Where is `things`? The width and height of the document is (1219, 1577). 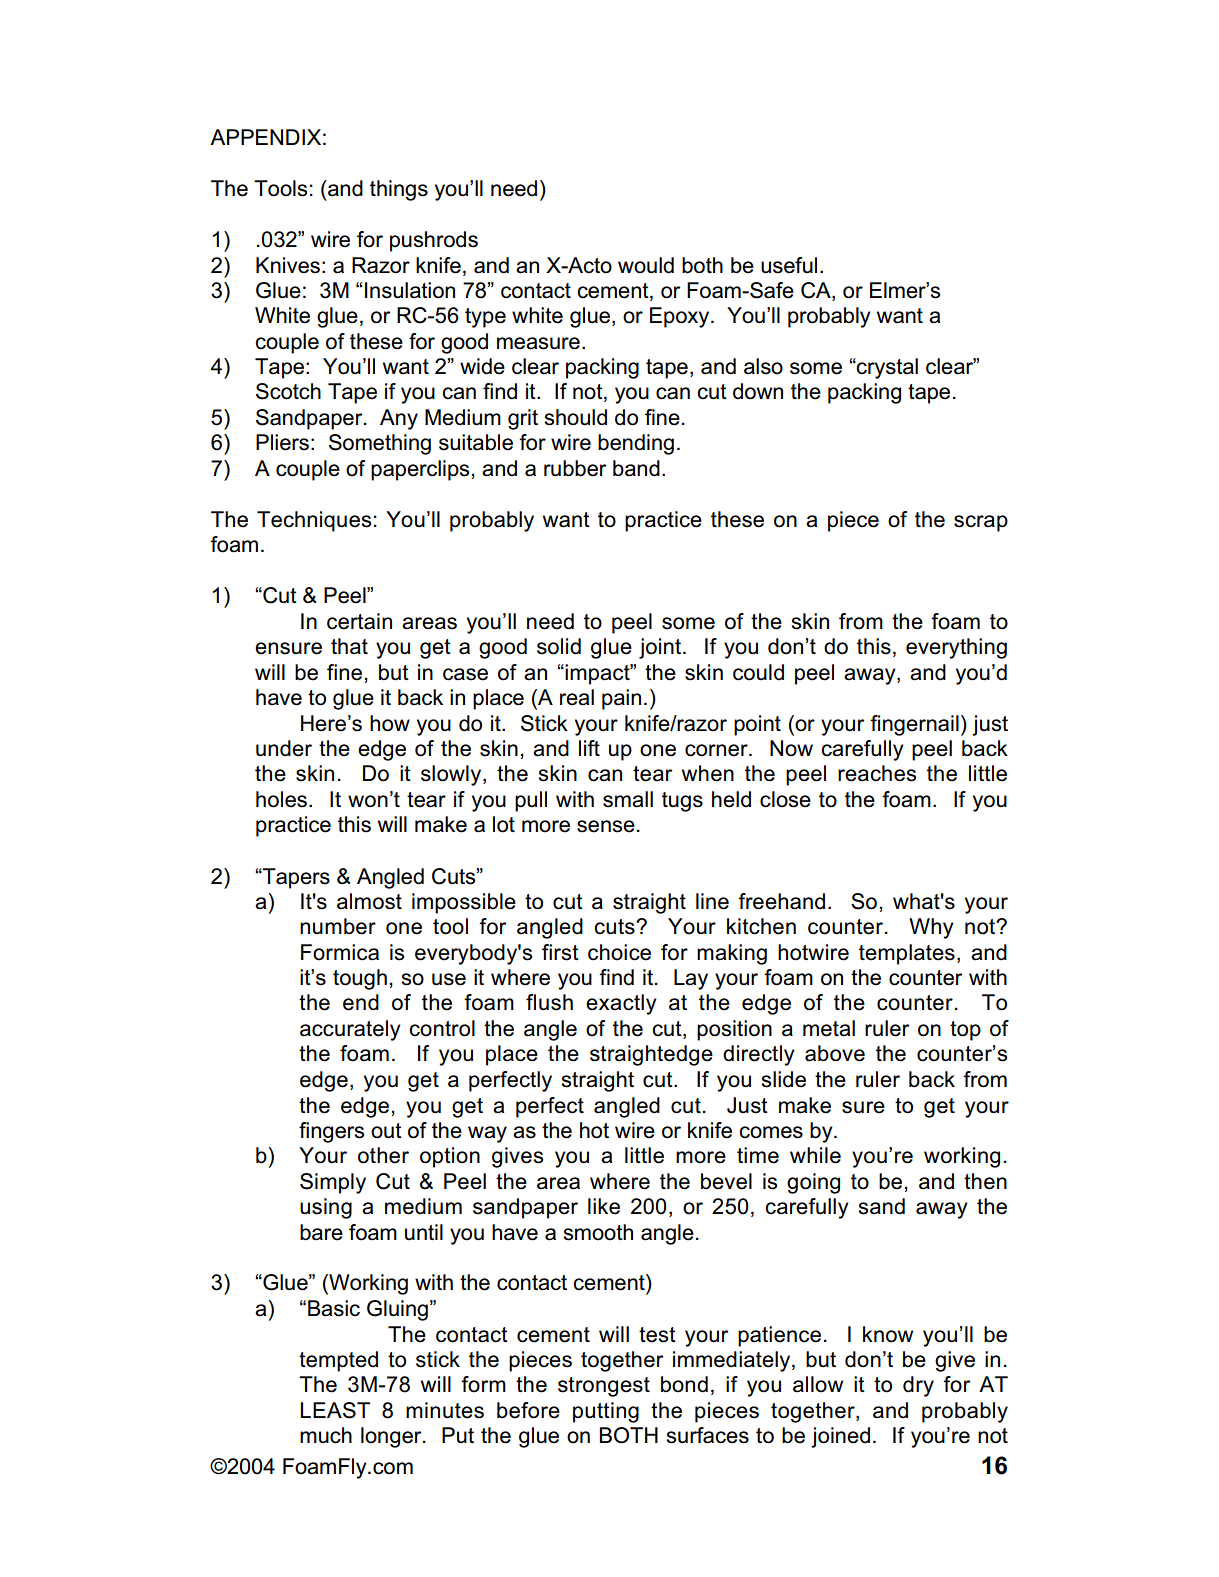 things is located at coordinates (399, 190).
